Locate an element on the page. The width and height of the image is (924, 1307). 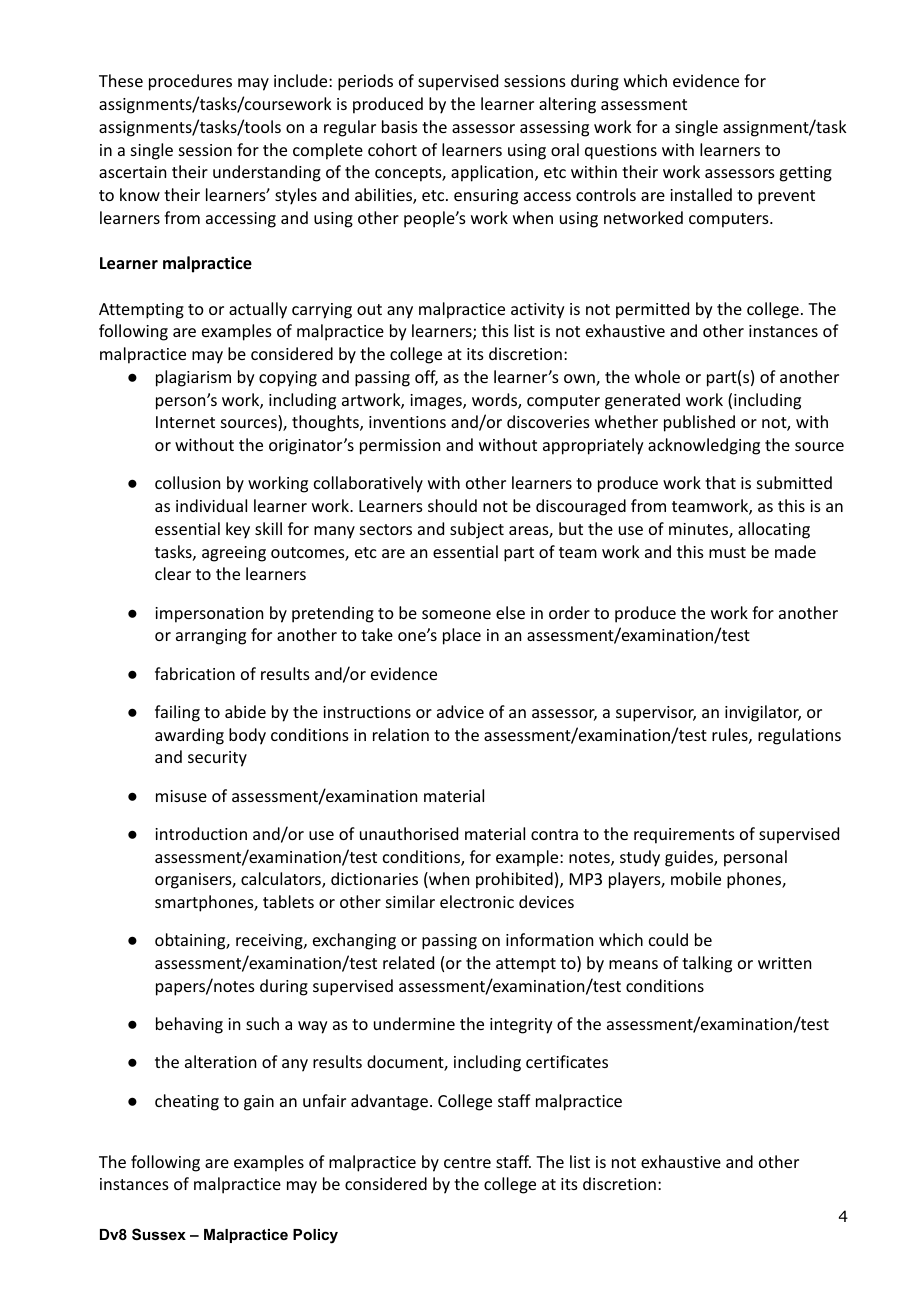
regulations is located at coordinates (799, 736).
